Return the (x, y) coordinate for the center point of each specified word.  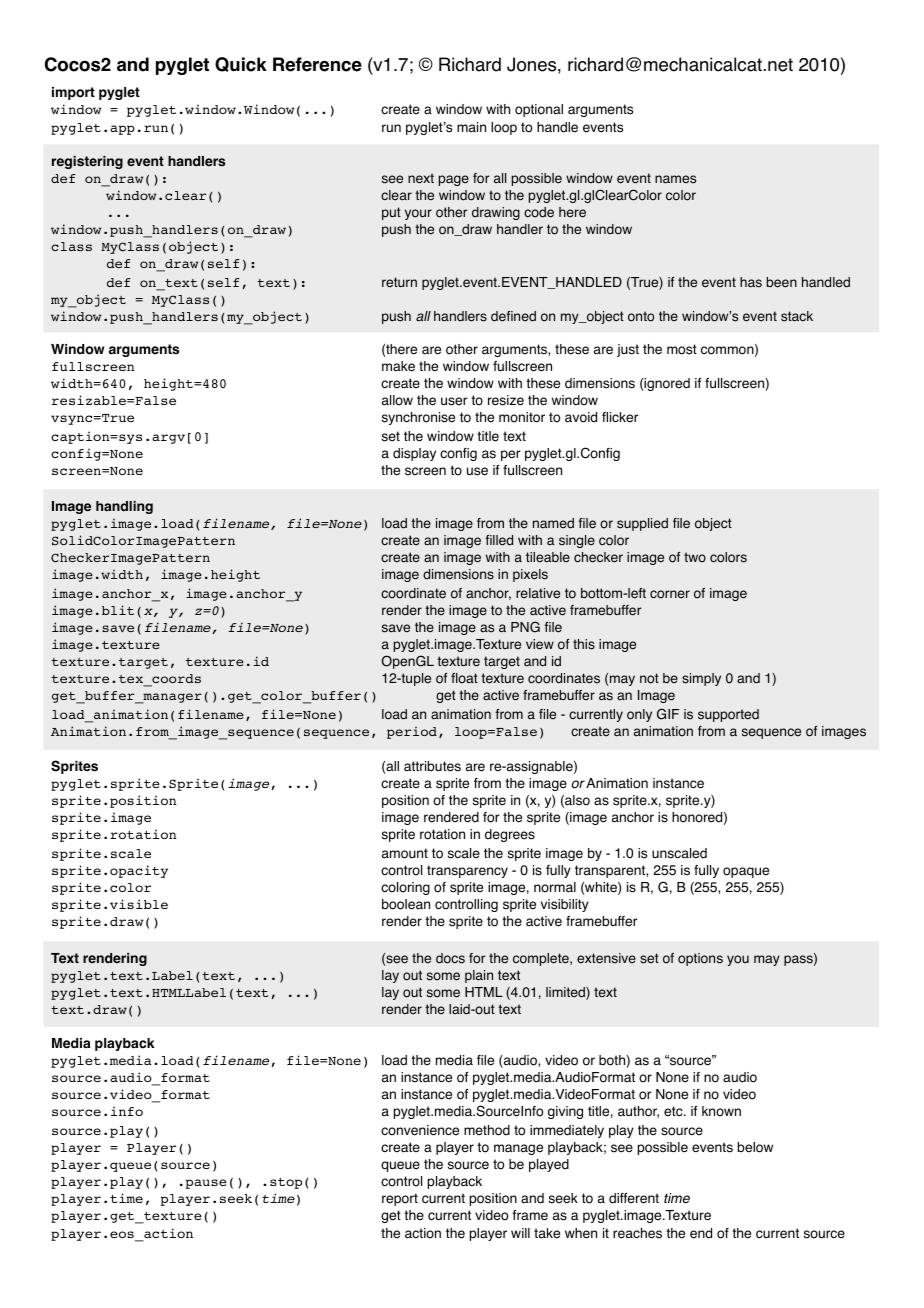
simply (701, 679)
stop (286, 1183)
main (471, 127)
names (675, 179)
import (73, 93)
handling (124, 507)
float (464, 678)
